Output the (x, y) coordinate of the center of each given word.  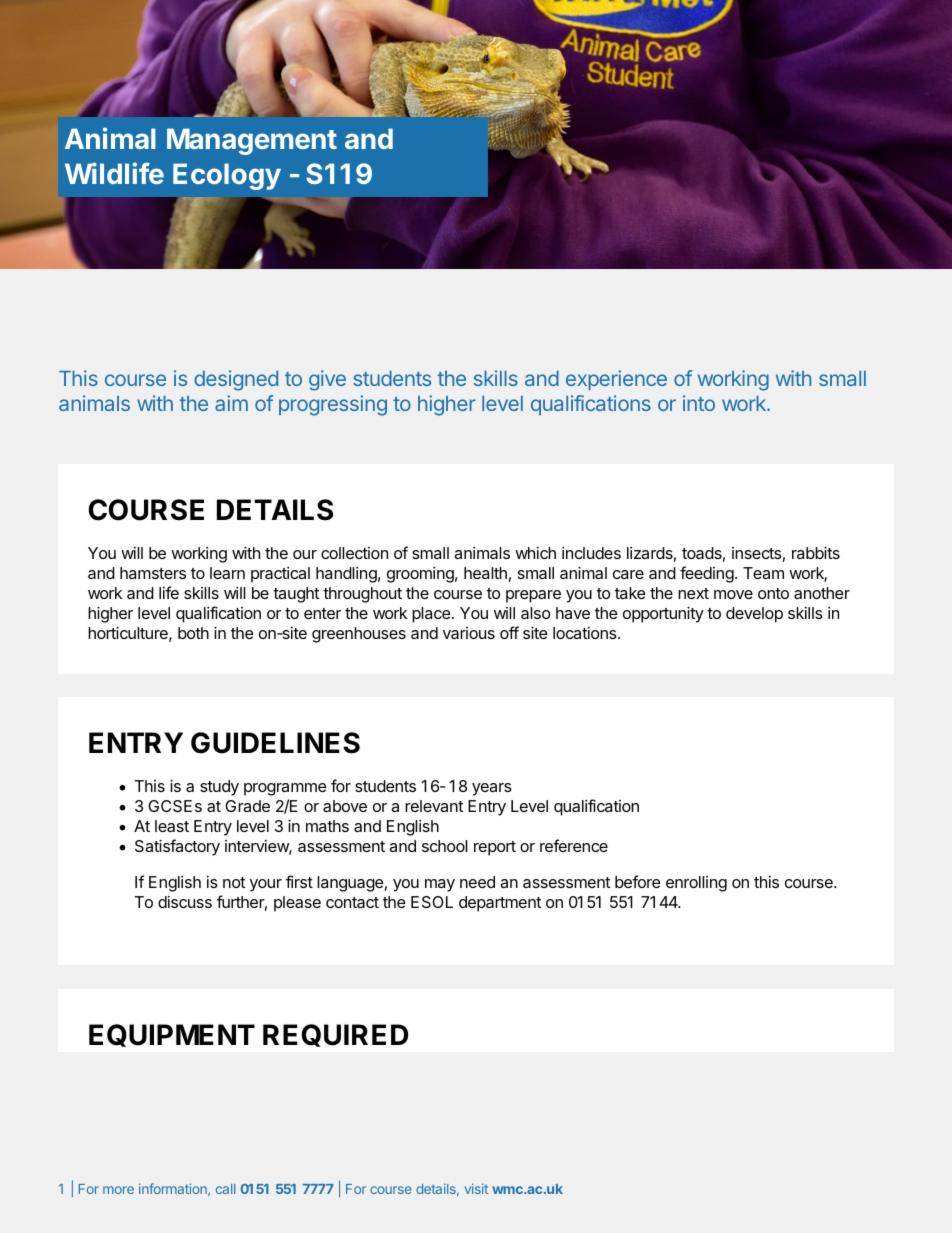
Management (252, 141)
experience (616, 380)
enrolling (696, 884)
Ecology (227, 176)
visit (476, 1188)
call (225, 1189)
